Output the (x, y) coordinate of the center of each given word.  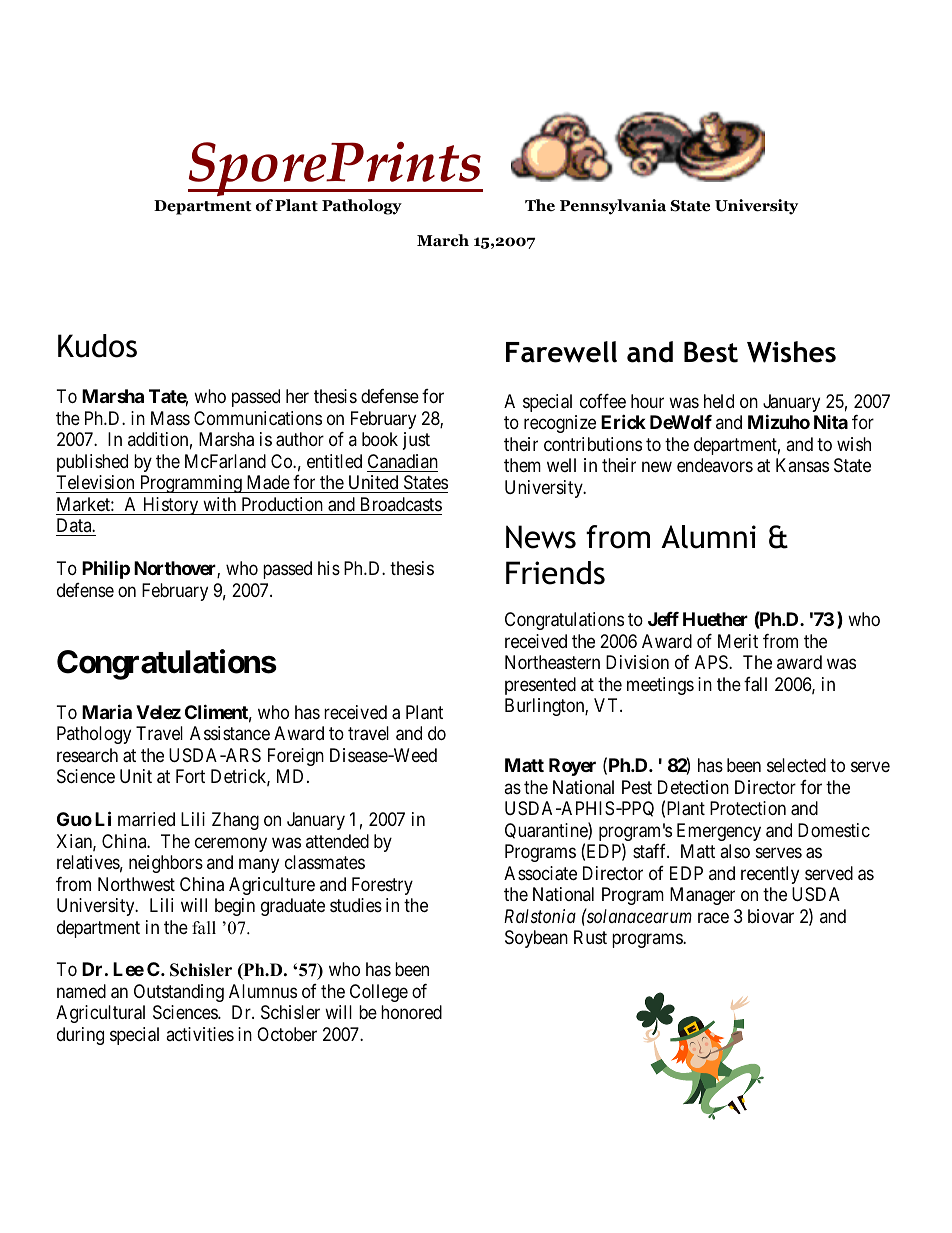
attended (337, 841)
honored (411, 1012)
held (719, 401)
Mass (170, 418)
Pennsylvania (613, 207)
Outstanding (179, 993)
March (443, 240)
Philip (106, 569)
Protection (748, 808)
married (146, 819)
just (416, 441)
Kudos (97, 346)
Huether (715, 619)
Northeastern (552, 662)
